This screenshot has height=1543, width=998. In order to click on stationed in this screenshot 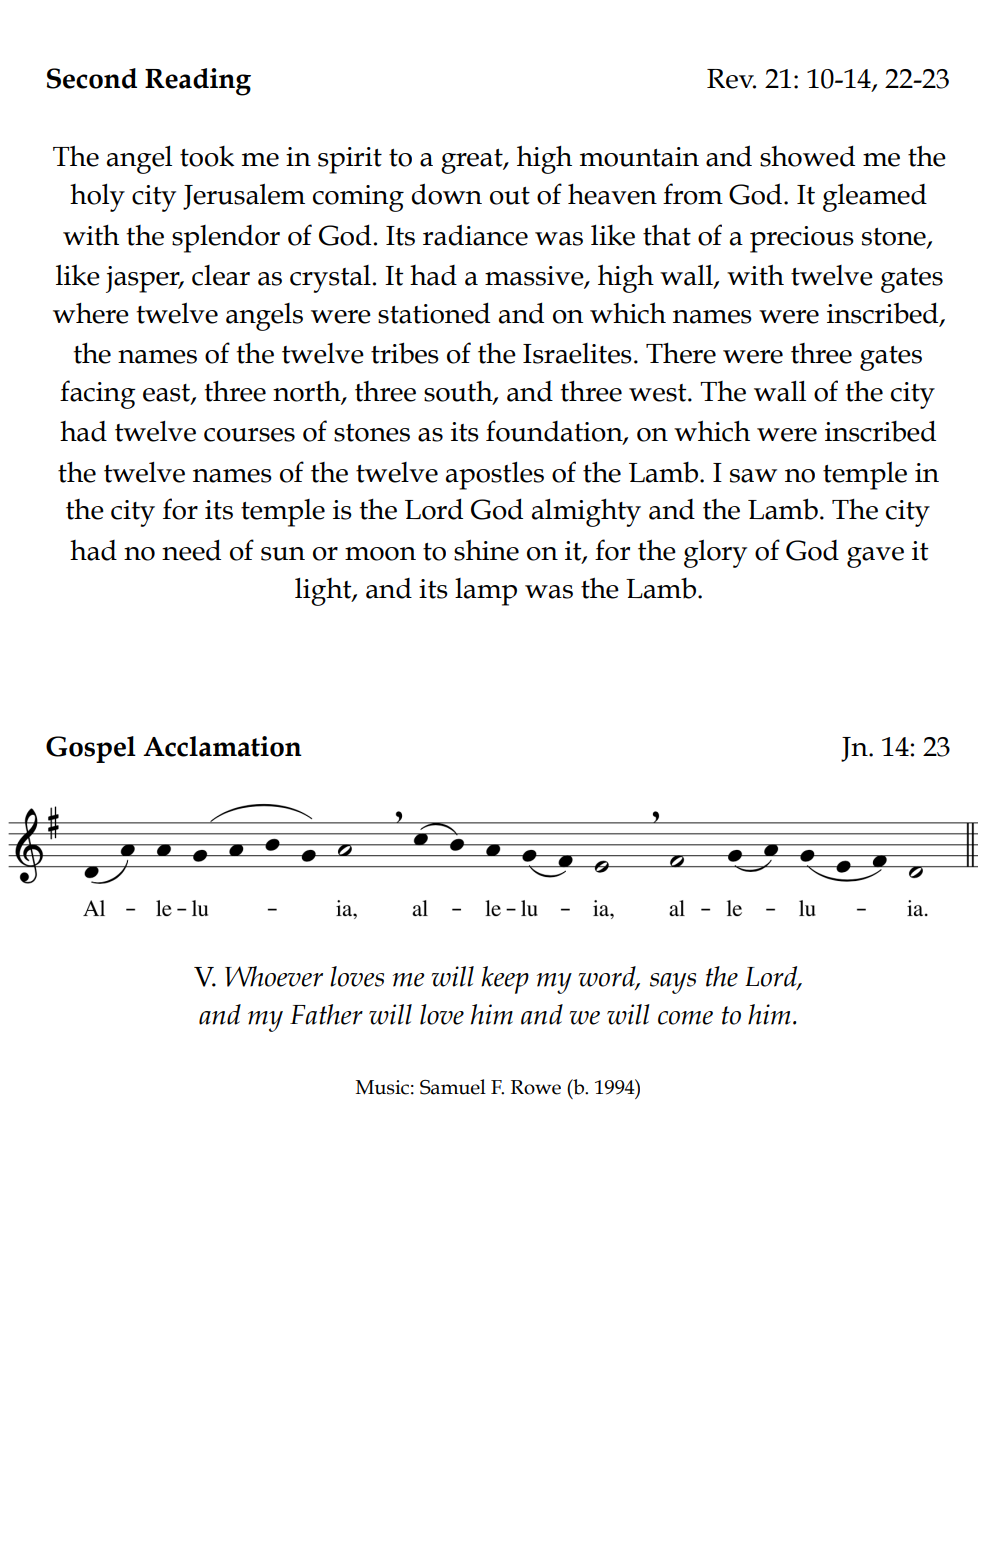, I will do `click(434, 313)`.
